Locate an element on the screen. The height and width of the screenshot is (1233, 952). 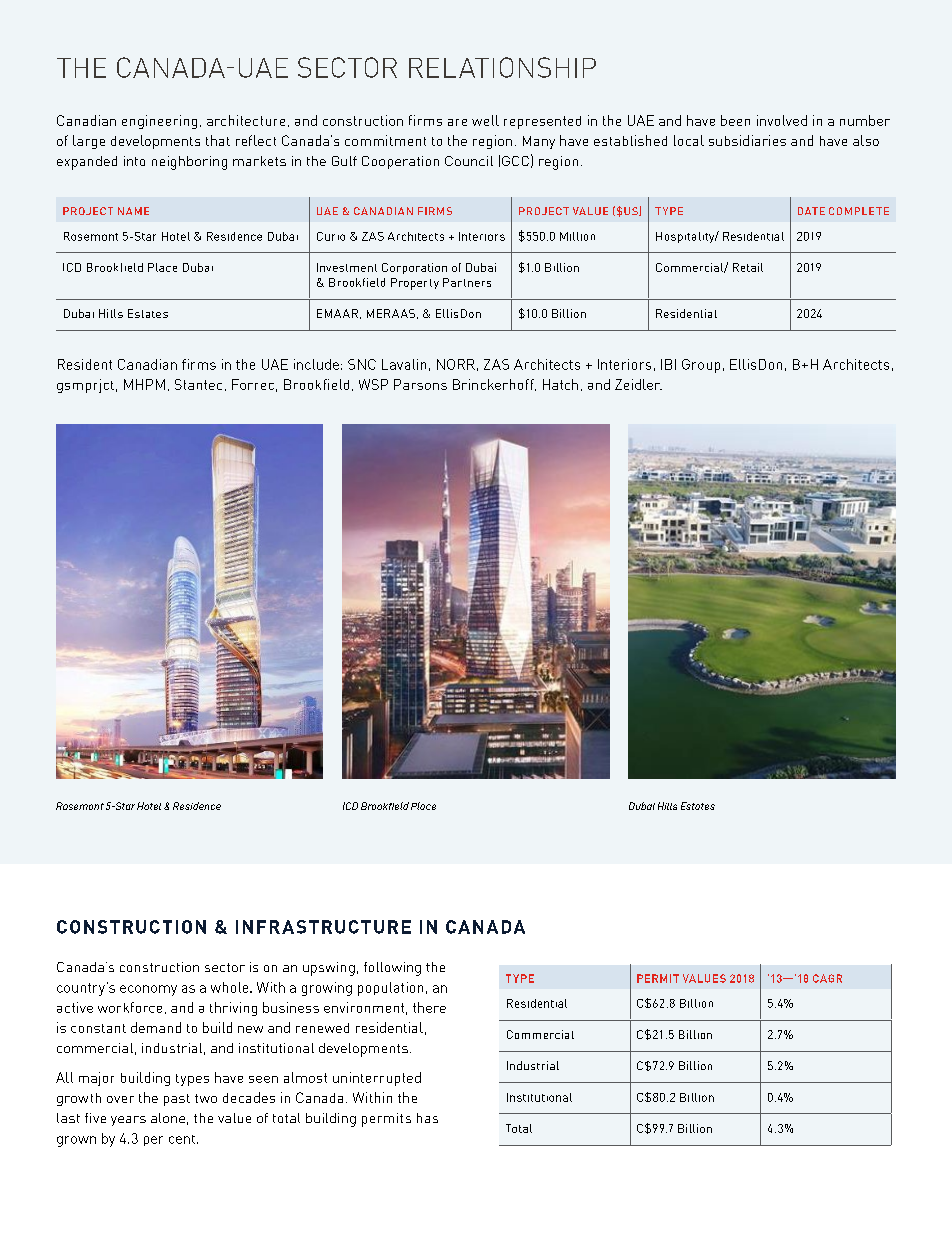
engineering is located at coordinates (159, 122).
